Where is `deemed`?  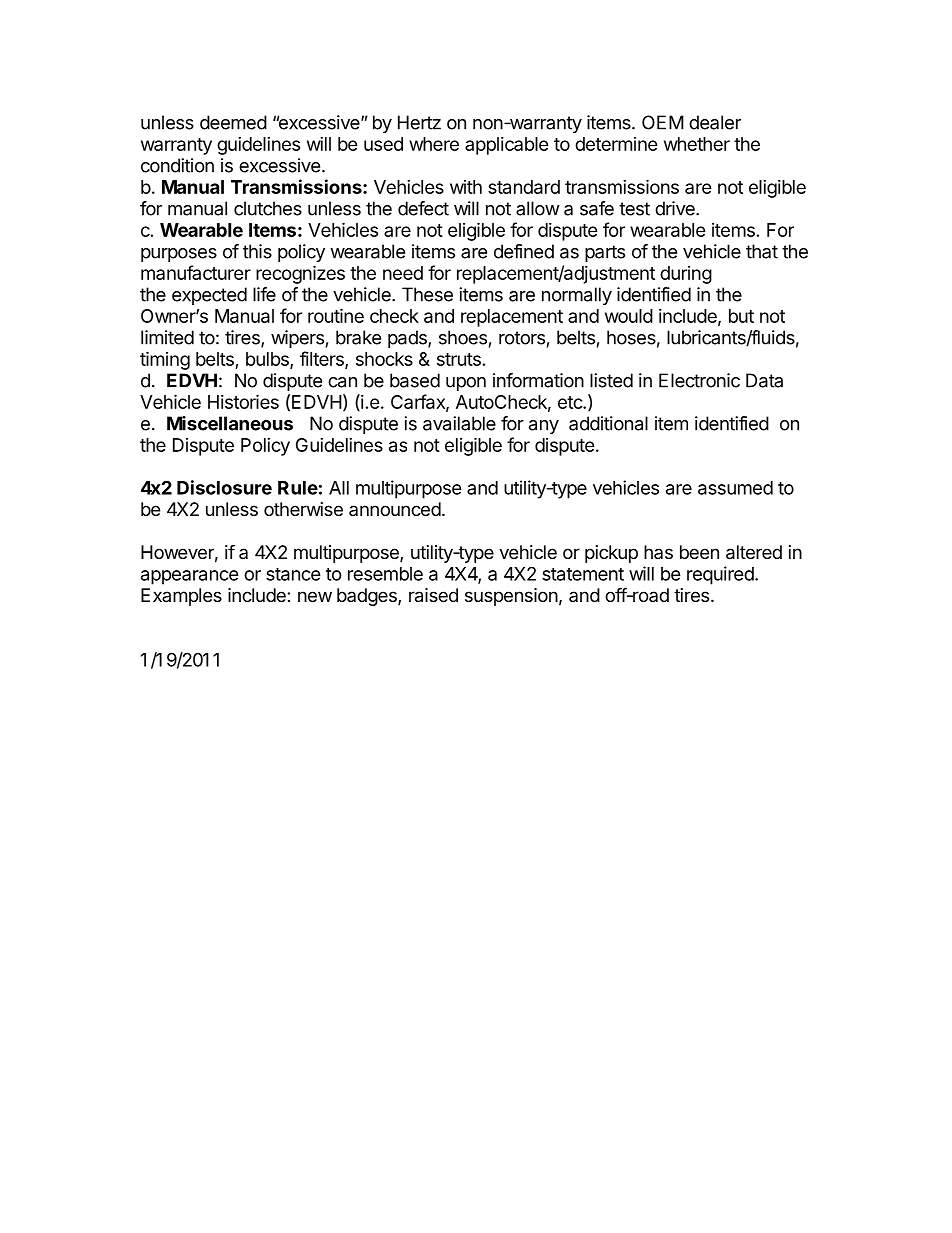
deemed is located at coordinates (233, 122).
